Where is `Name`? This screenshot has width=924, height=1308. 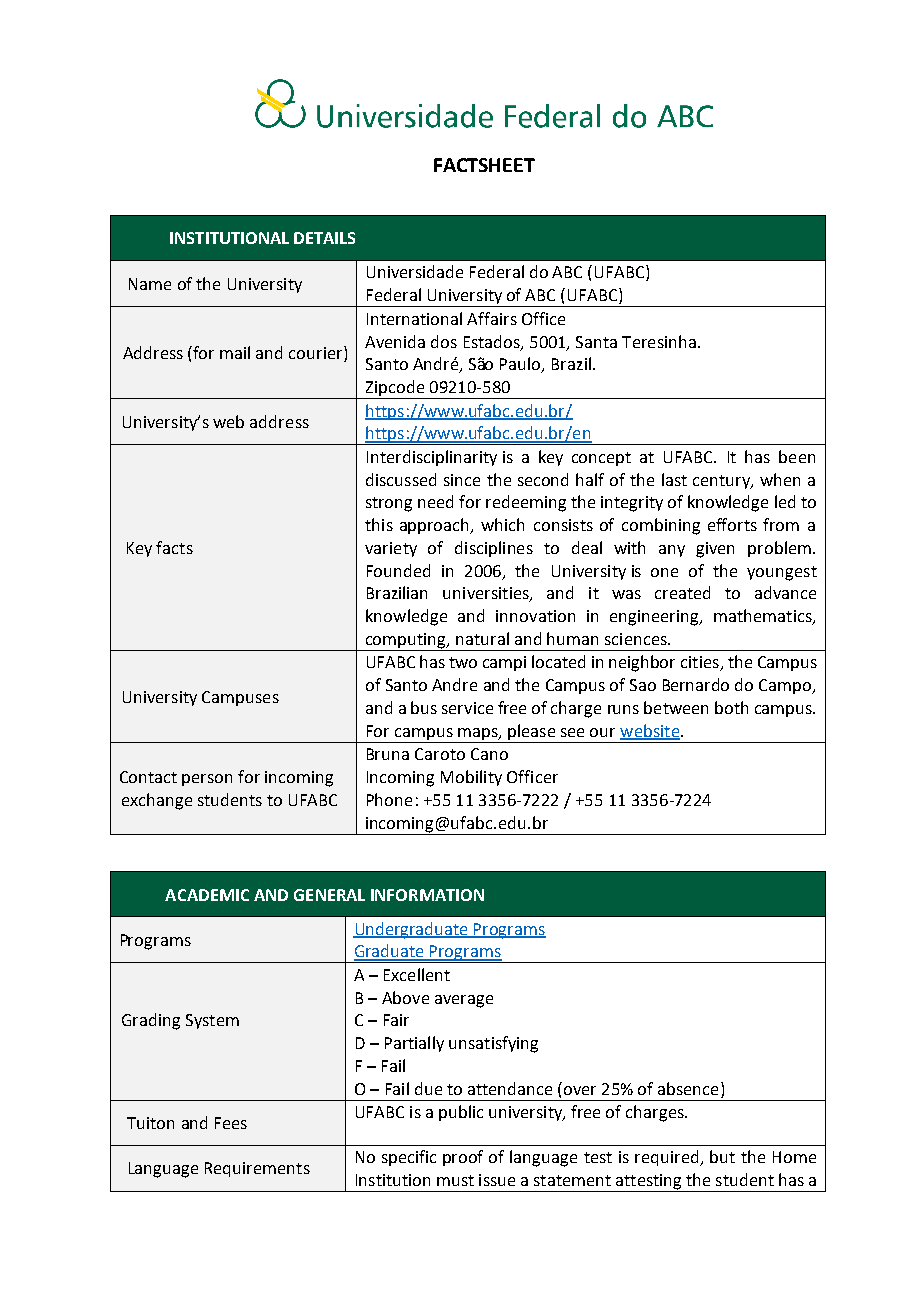 Name is located at coordinates (150, 284).
